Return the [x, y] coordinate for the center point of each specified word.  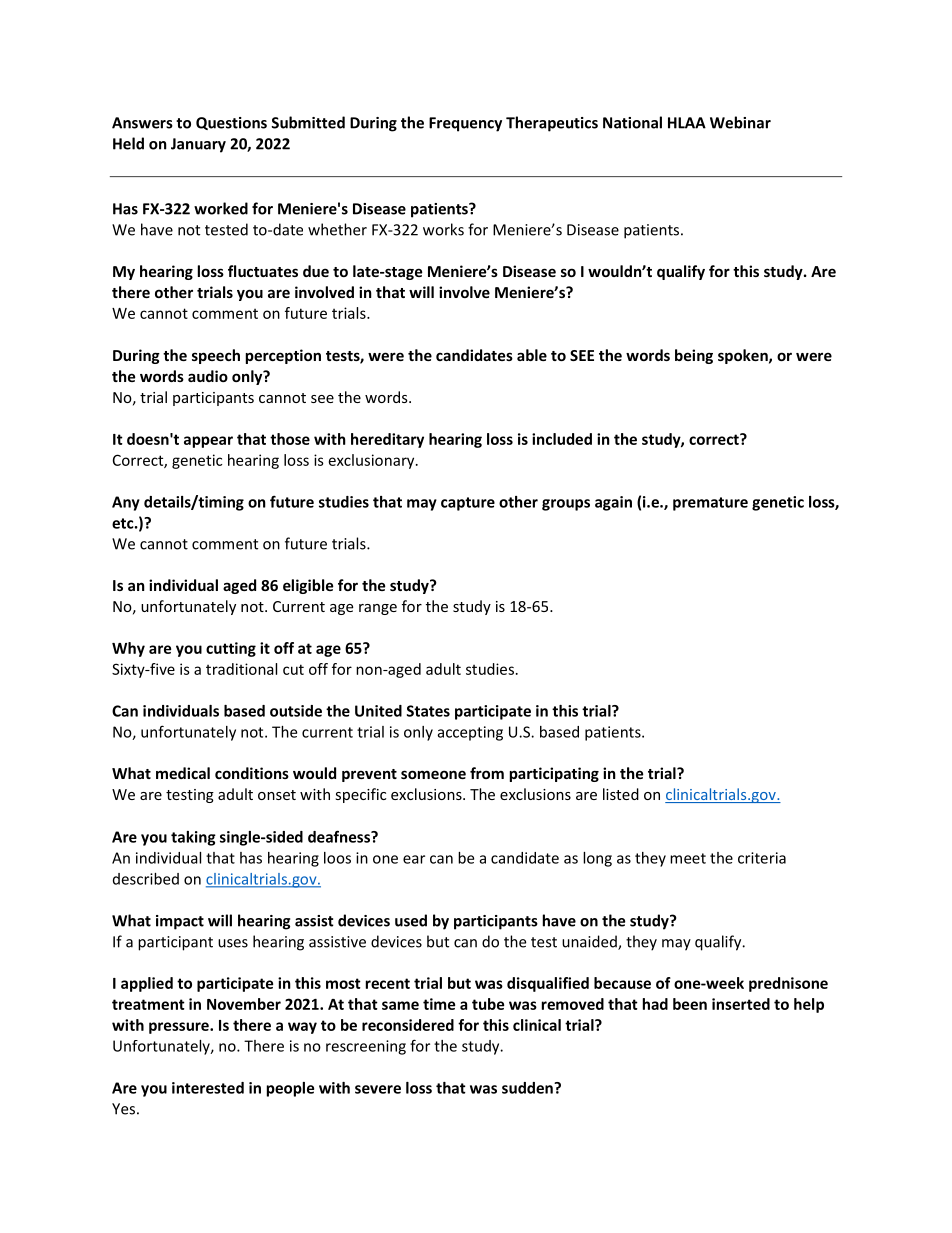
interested [208, 1088]
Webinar [740, 122]
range [378, 609]
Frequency [465, 124]
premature [710, 504]
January [198, 145]
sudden [528, 1088]
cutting [231, 649]
